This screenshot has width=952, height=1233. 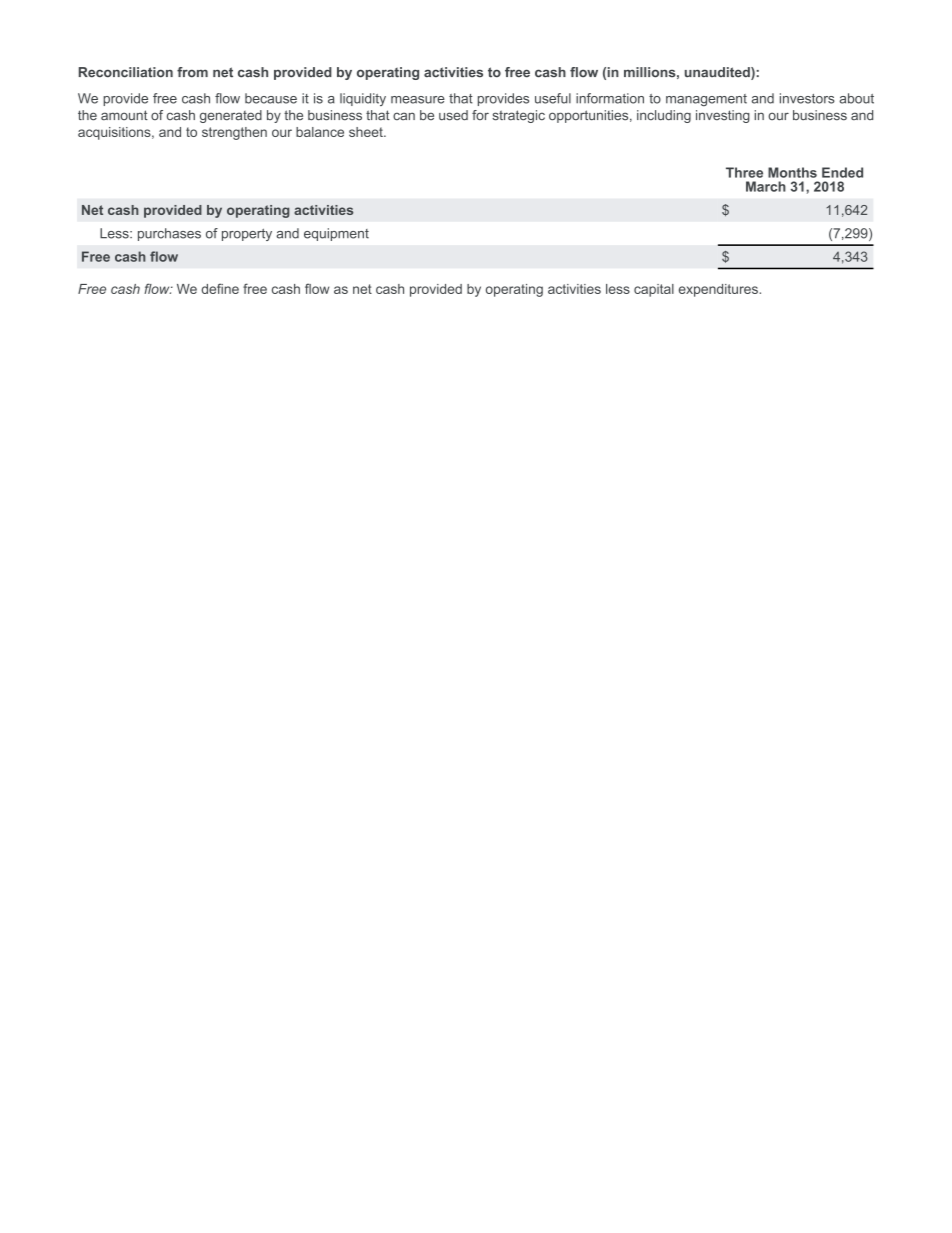 I want to click on from, so click(x=192, y=72).
